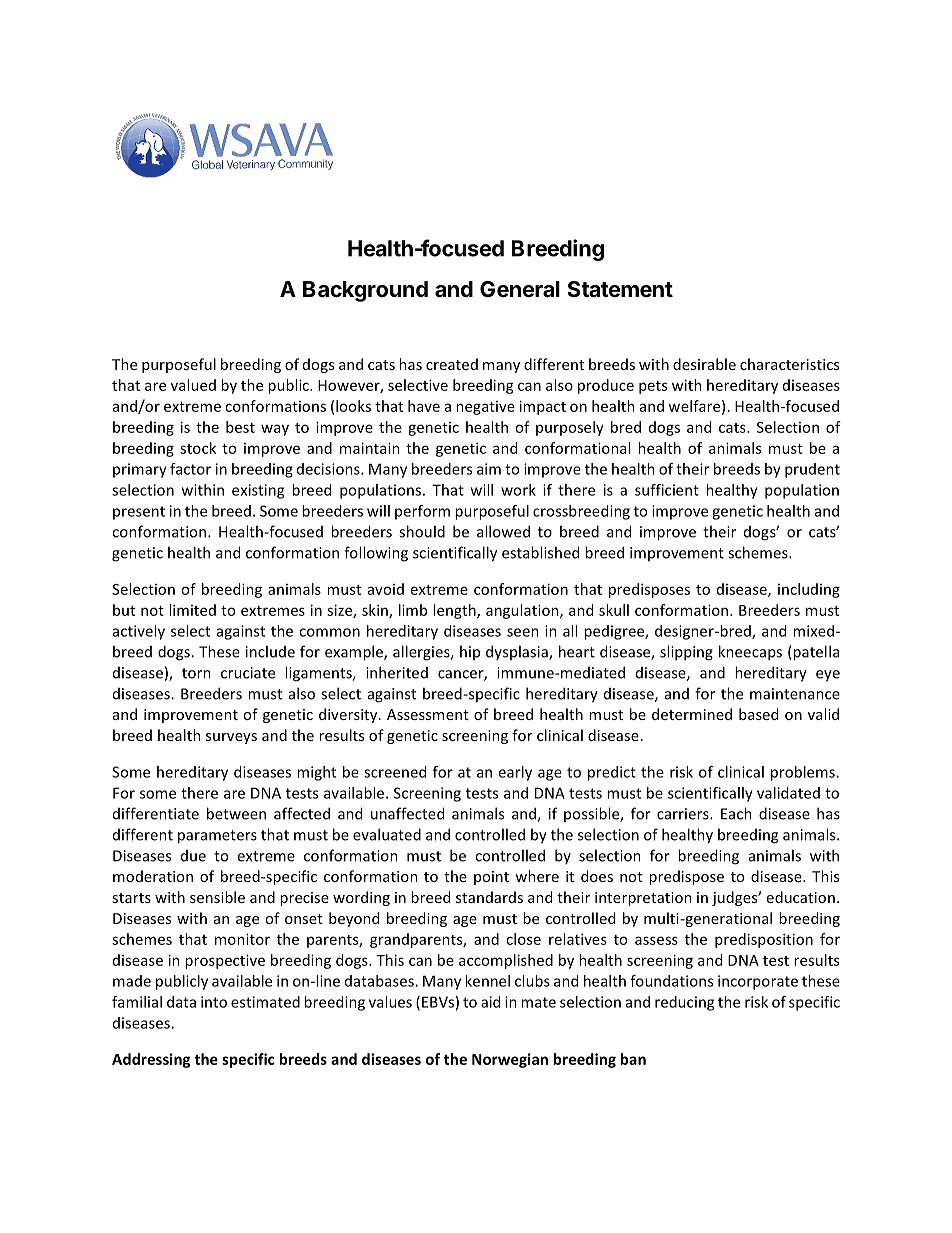 This screenshot has height=1233, width=952. What do you see at coordinates (736, 813) in the screenshot?
I see `Each` at bounding box center [736, 813].
